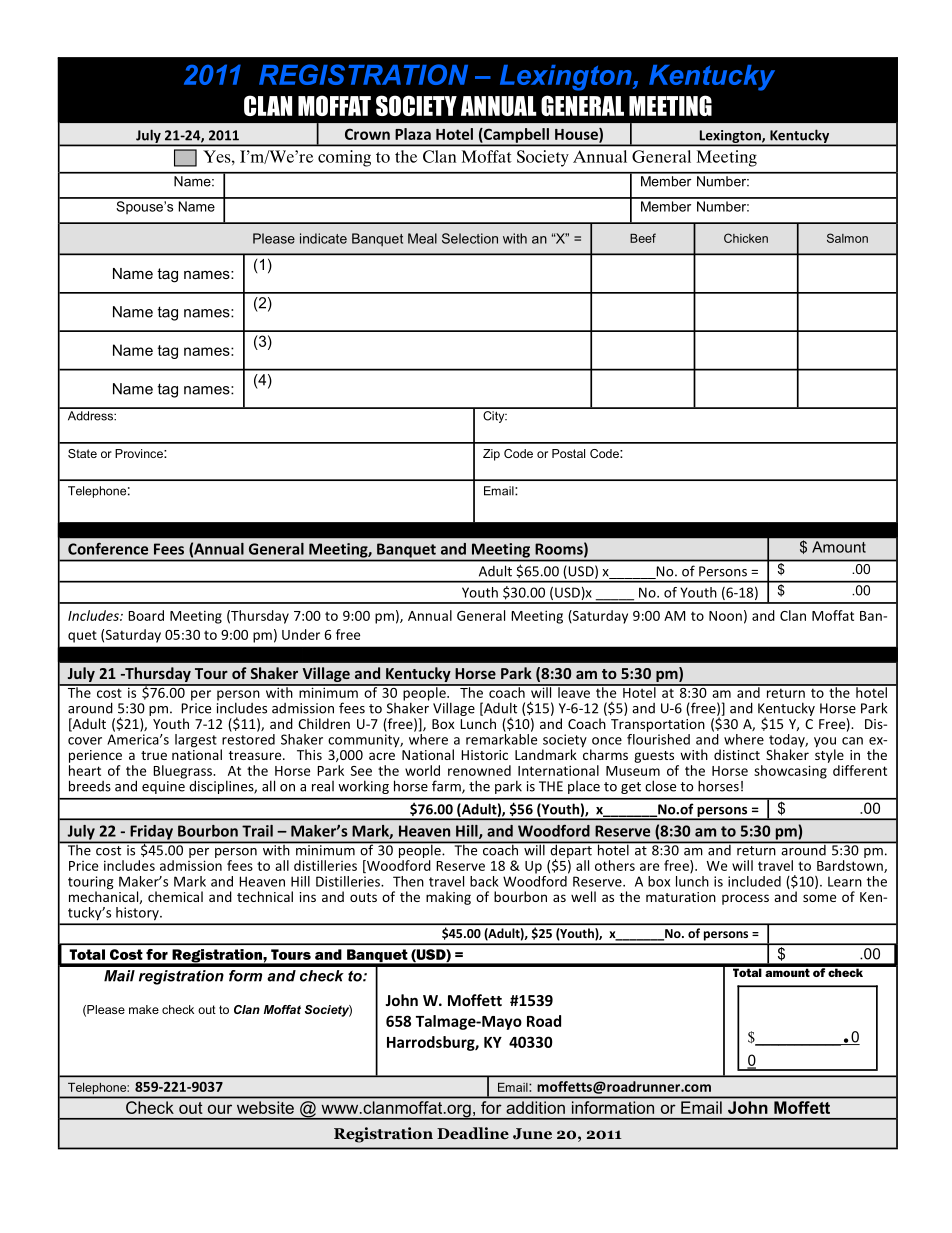  What do you see at coordinates (491, 455) in the image?
I see `Zip` at bounding box center [491, 455].
